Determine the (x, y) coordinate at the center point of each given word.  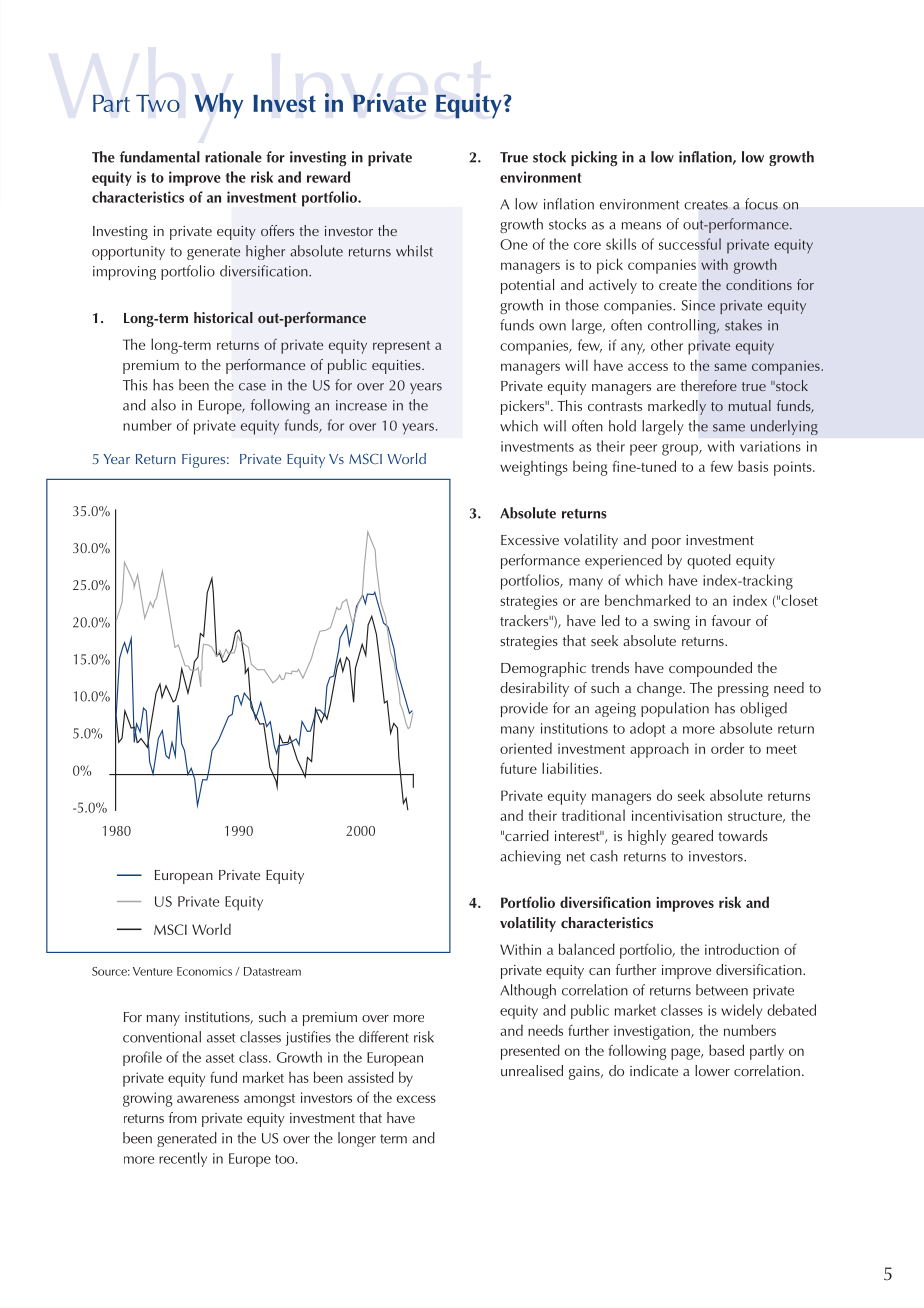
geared (692, 837)
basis (753, 466)
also (163, 405)
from (183, 1117)
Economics (204, 971)
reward (328, 177)
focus (761, 204)
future (518, 768)
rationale (233, 157)
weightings (534, 468)
